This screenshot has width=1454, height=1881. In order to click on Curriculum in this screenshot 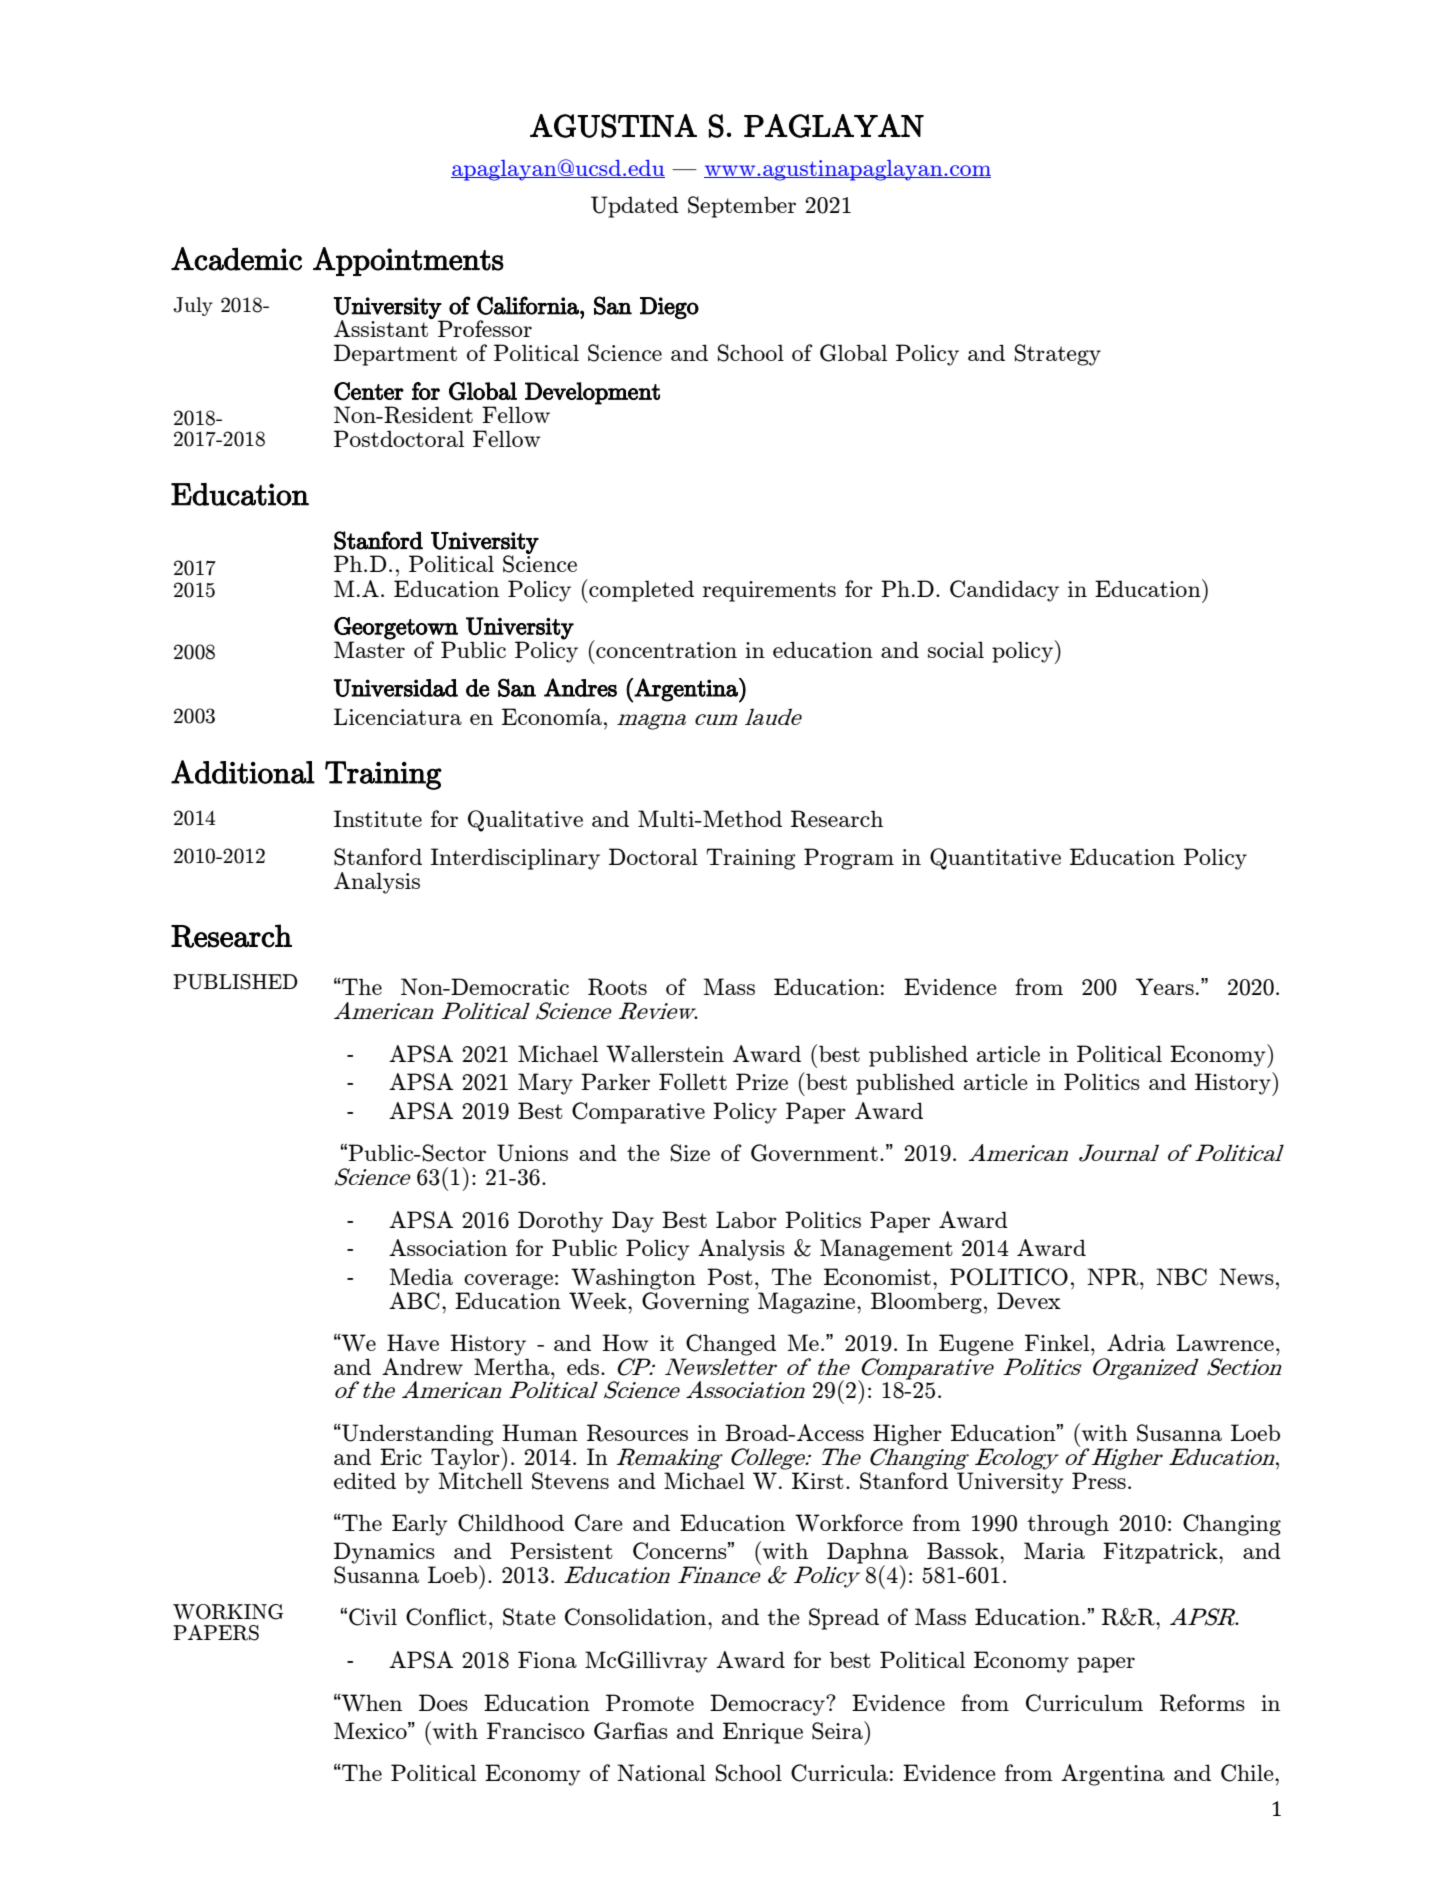, I will do `click(1084, 1703)`.
